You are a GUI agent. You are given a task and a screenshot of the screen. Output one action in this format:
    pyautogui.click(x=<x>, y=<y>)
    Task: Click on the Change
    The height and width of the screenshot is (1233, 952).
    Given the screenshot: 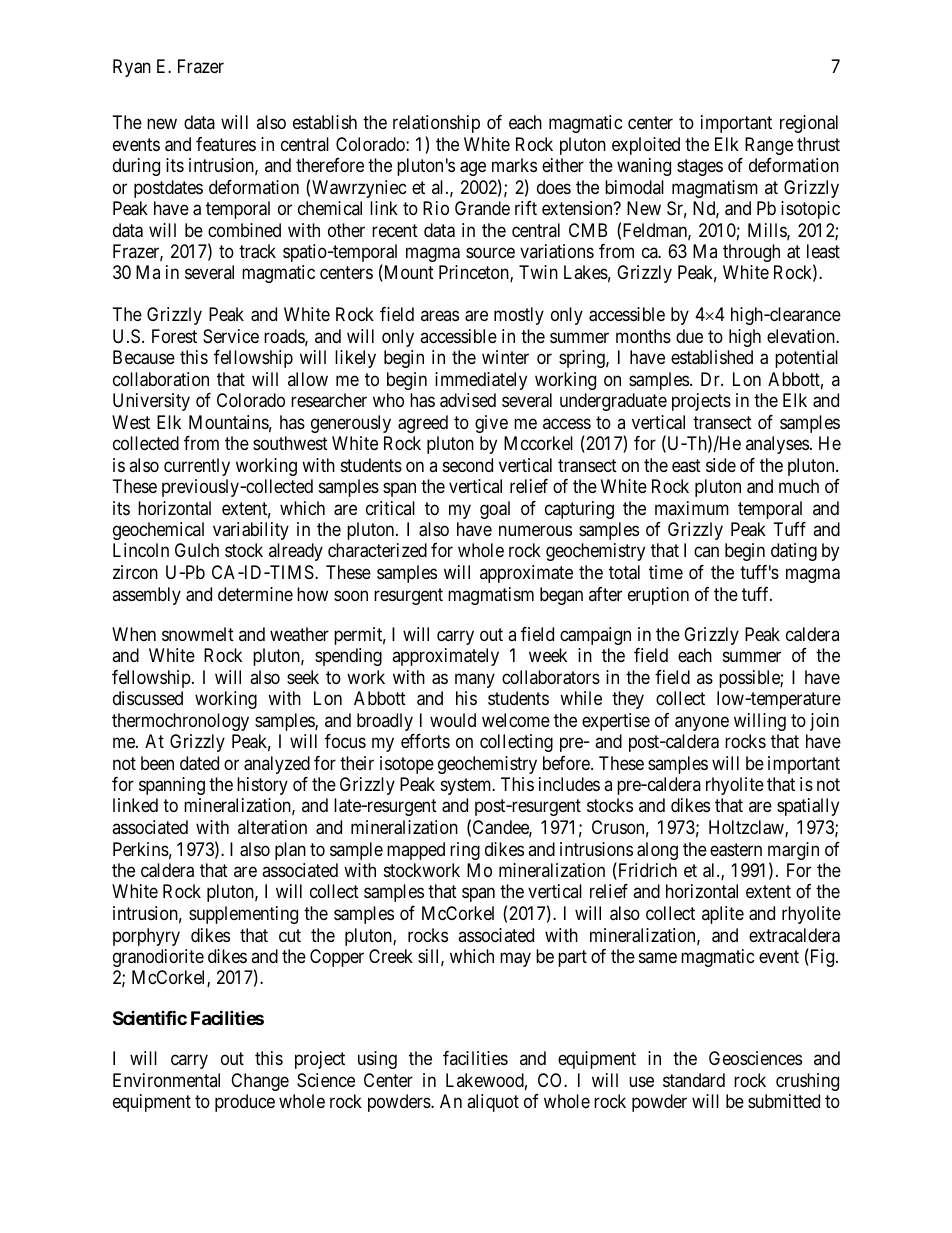 What is the action you would take?
    pyautogui.click(x=260, y=1082)
